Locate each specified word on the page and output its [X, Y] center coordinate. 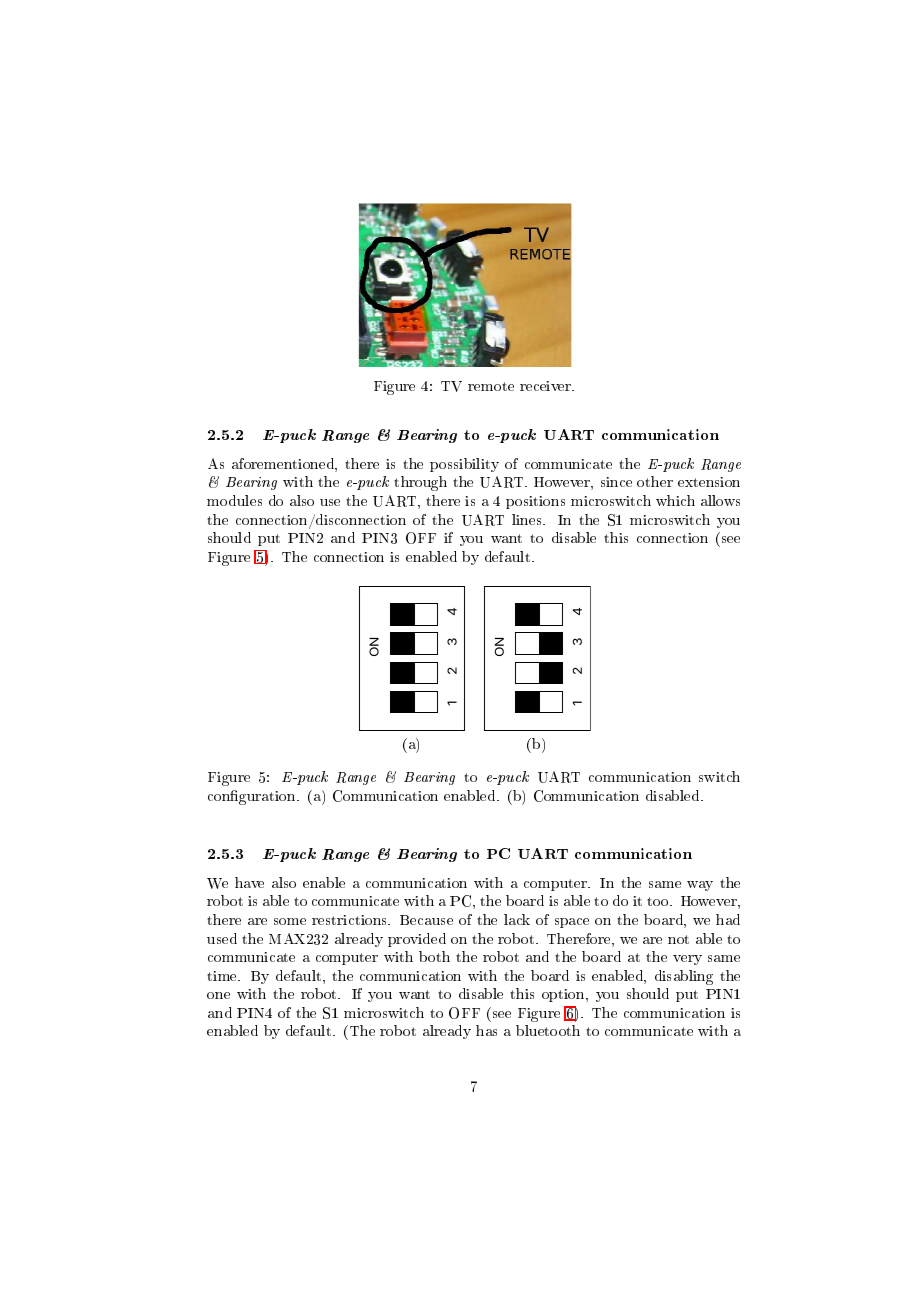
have [249, 882]
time [223, 976]
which [675, 500]
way [700, 886]
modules [234, 500]
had [728, 919]
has [486, 1030]
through [420, 483]
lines [528, 519]
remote [491, 386]
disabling [684, 977]
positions [535, 502]
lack [517, 919]
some [290, 921]
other [655, 481]
